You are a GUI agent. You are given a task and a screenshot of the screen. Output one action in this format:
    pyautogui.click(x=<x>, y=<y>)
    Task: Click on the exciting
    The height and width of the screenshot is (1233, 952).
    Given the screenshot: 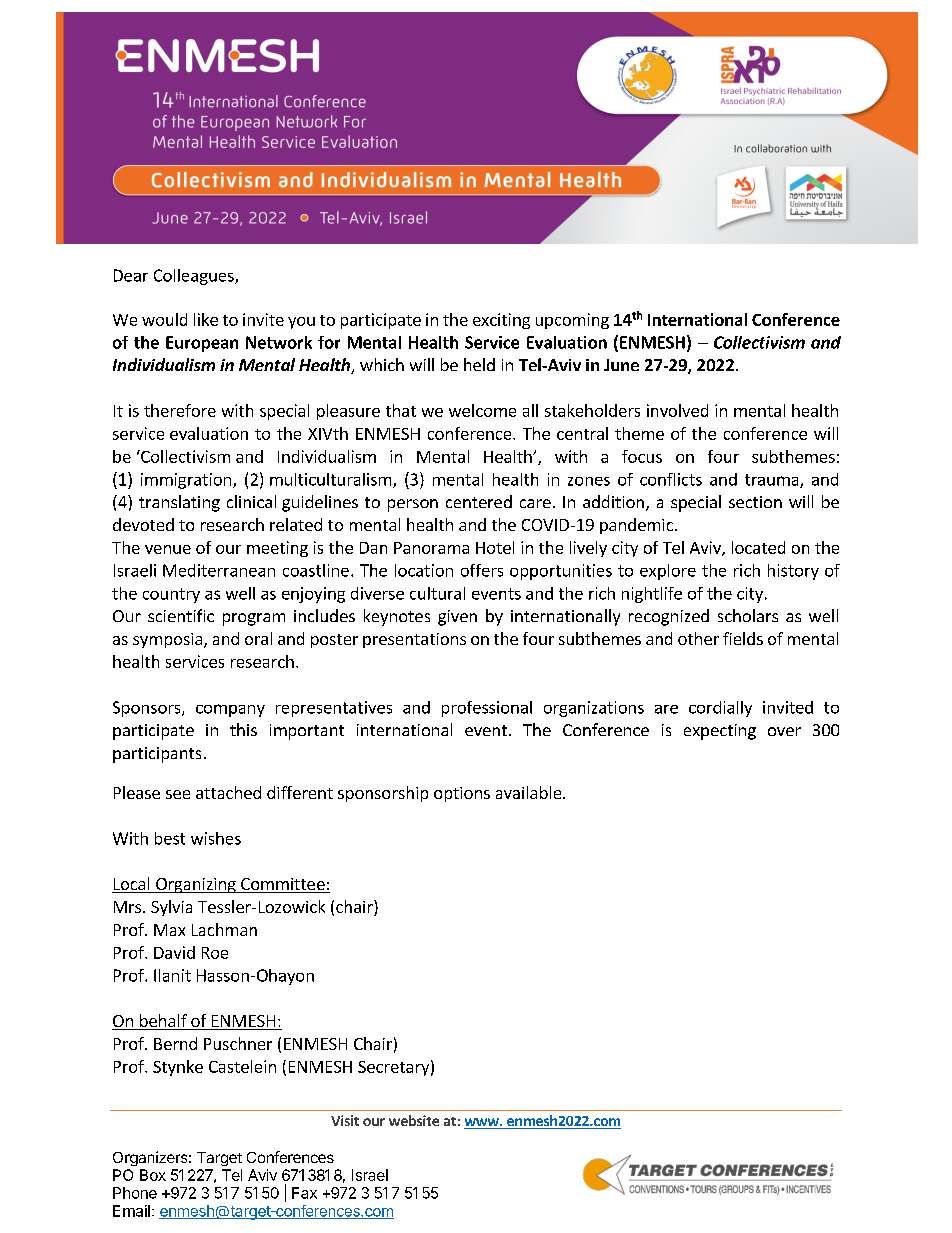 What is the action you would take?
    pyautogui.click(x=501, y=321)
